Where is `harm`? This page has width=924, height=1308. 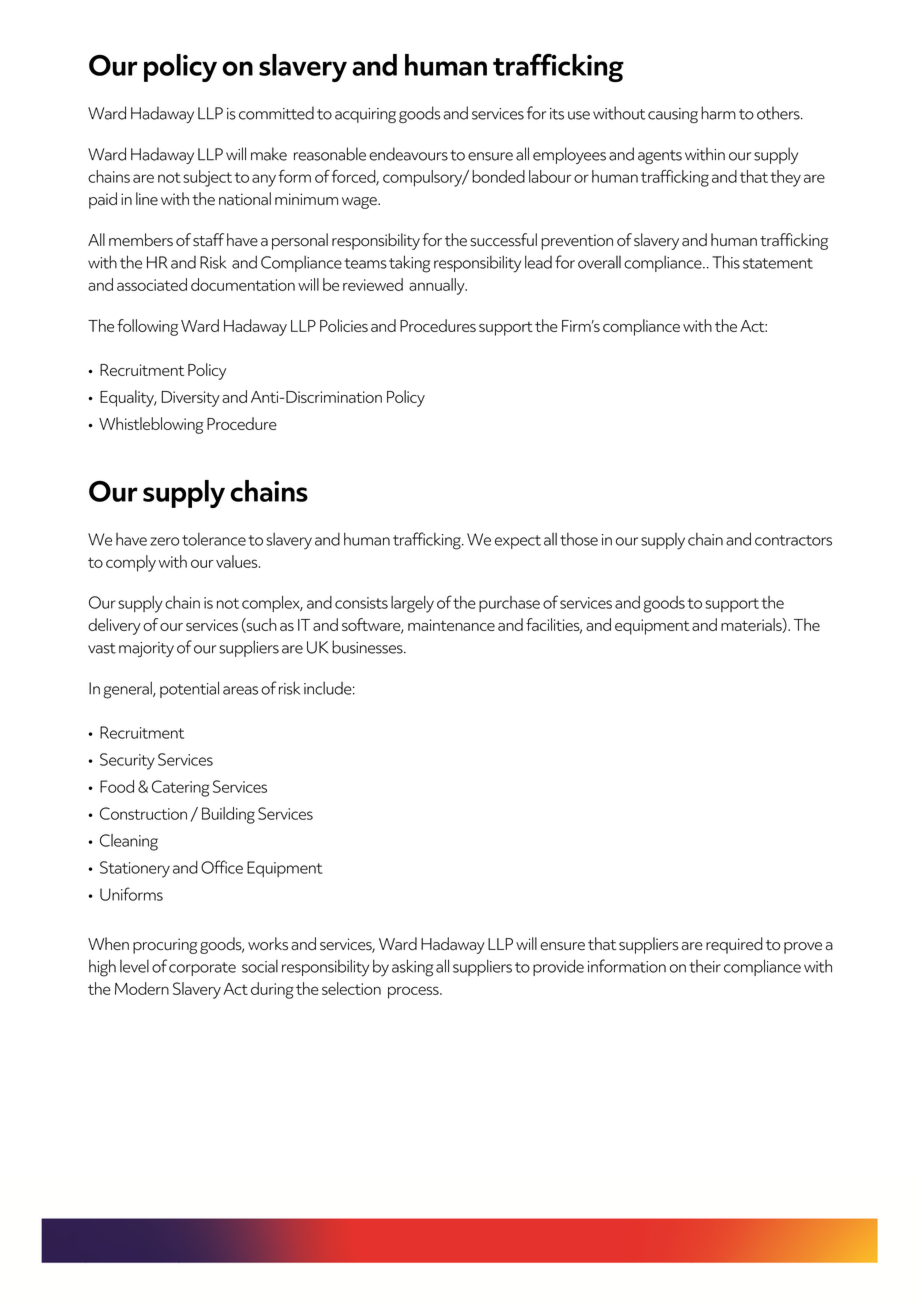
harm is located at coordinates (718, 113).
